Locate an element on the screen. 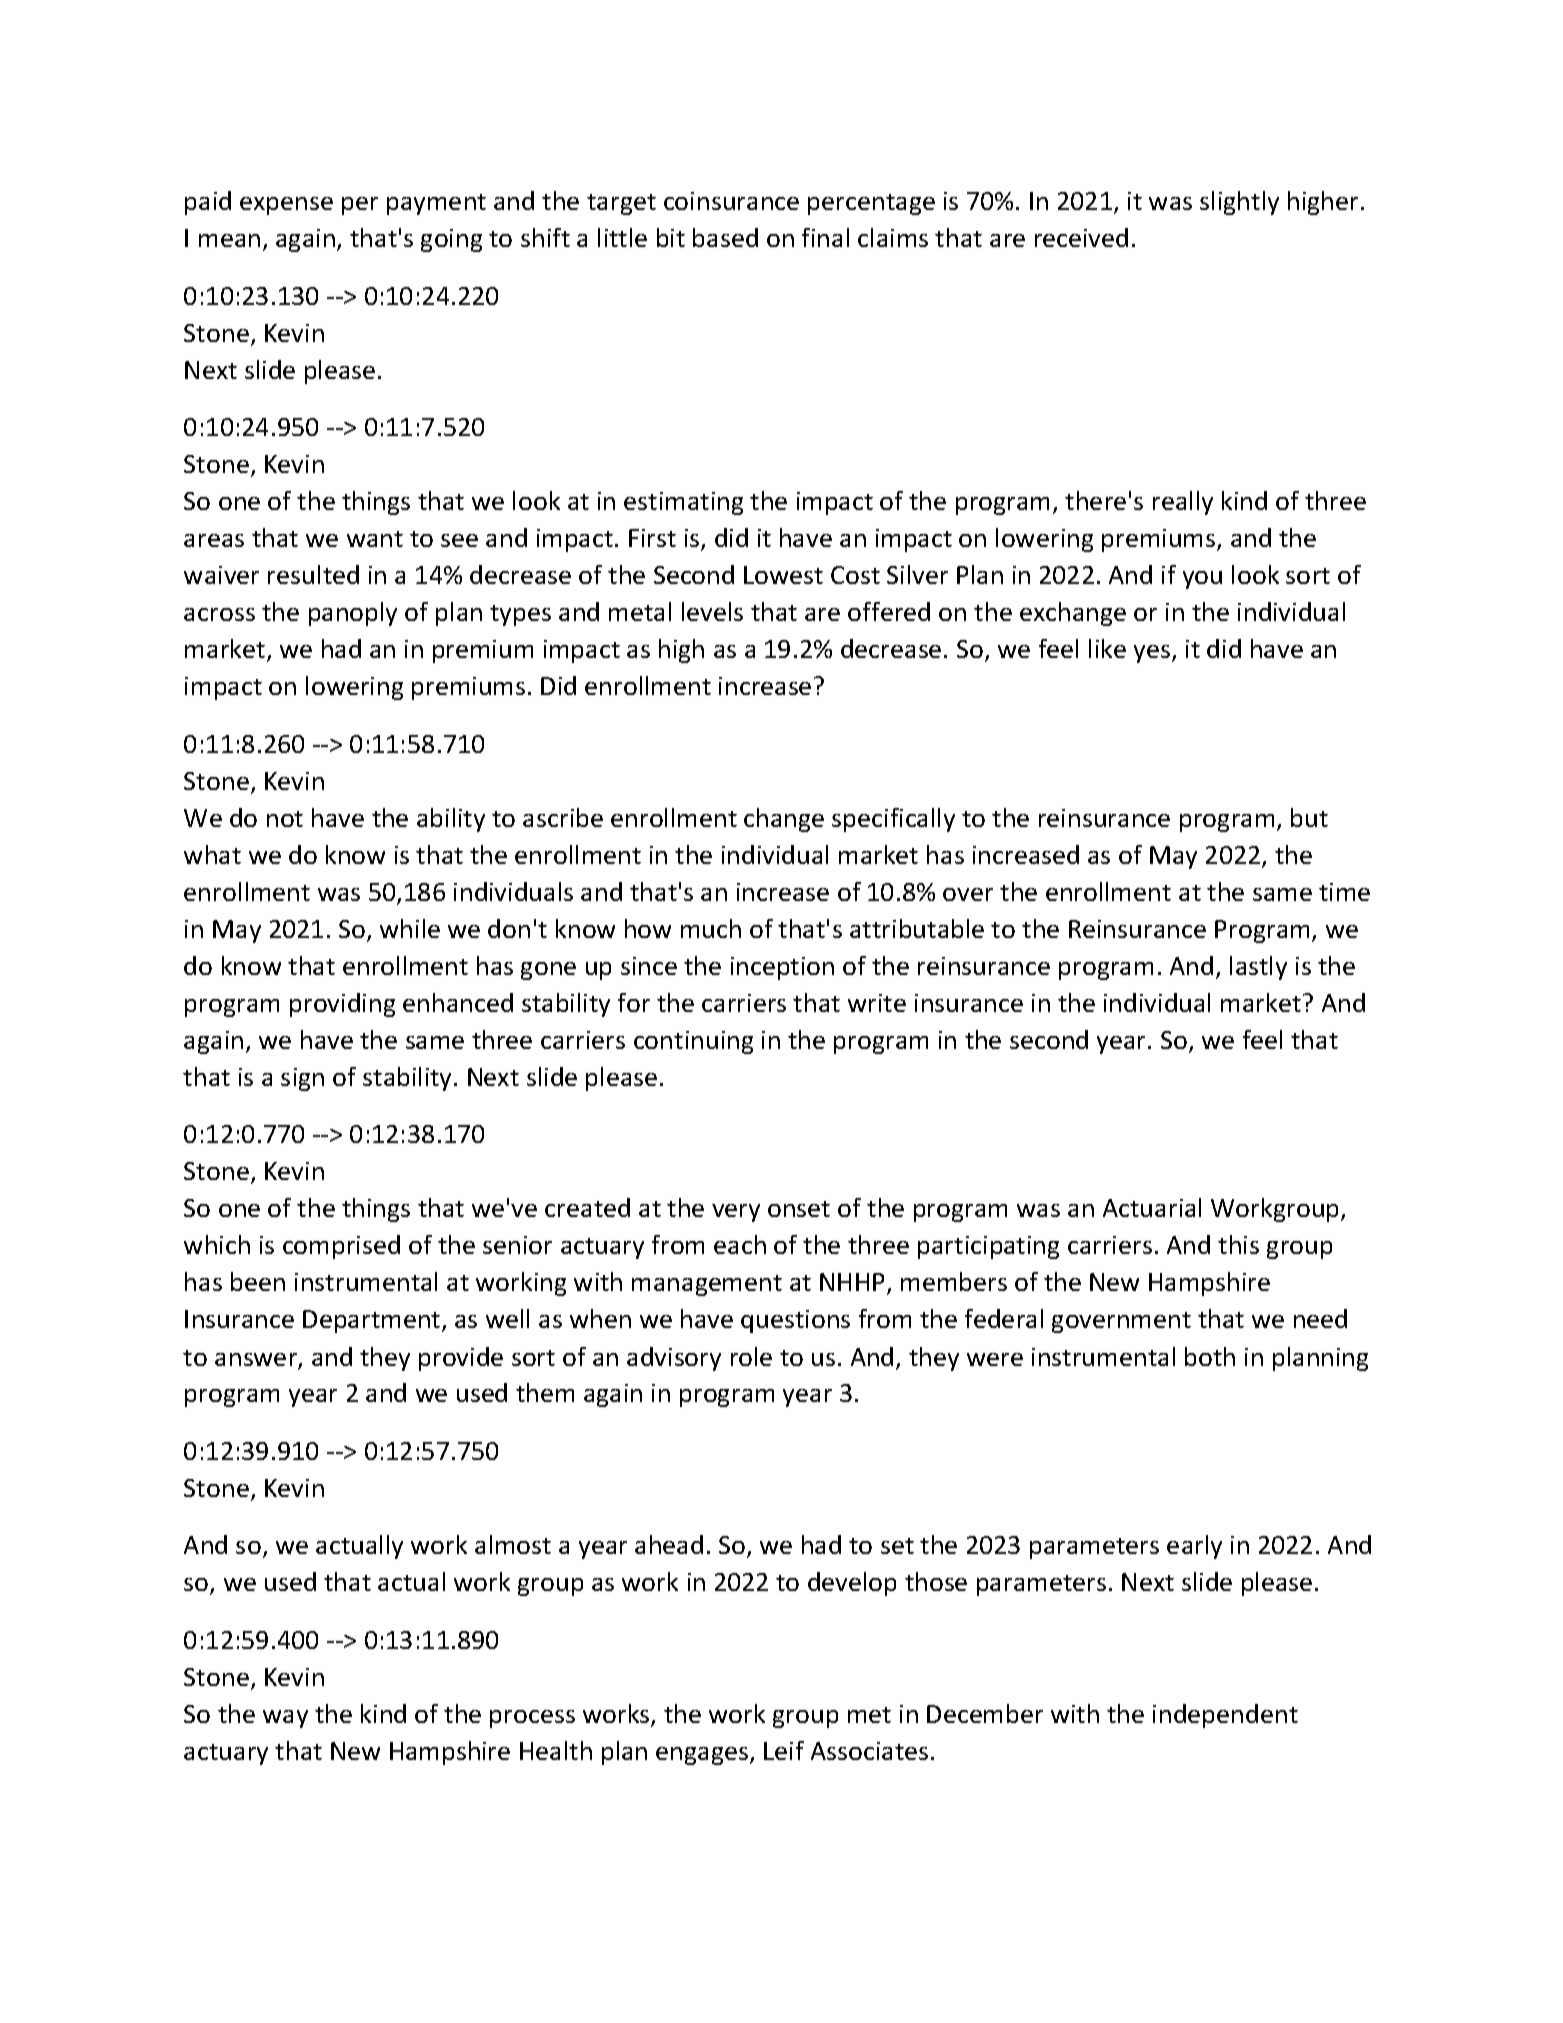 Image resolution: width=1563 pixels, height=2023 pixels. Lowest is located at coordinates (783, 575).
